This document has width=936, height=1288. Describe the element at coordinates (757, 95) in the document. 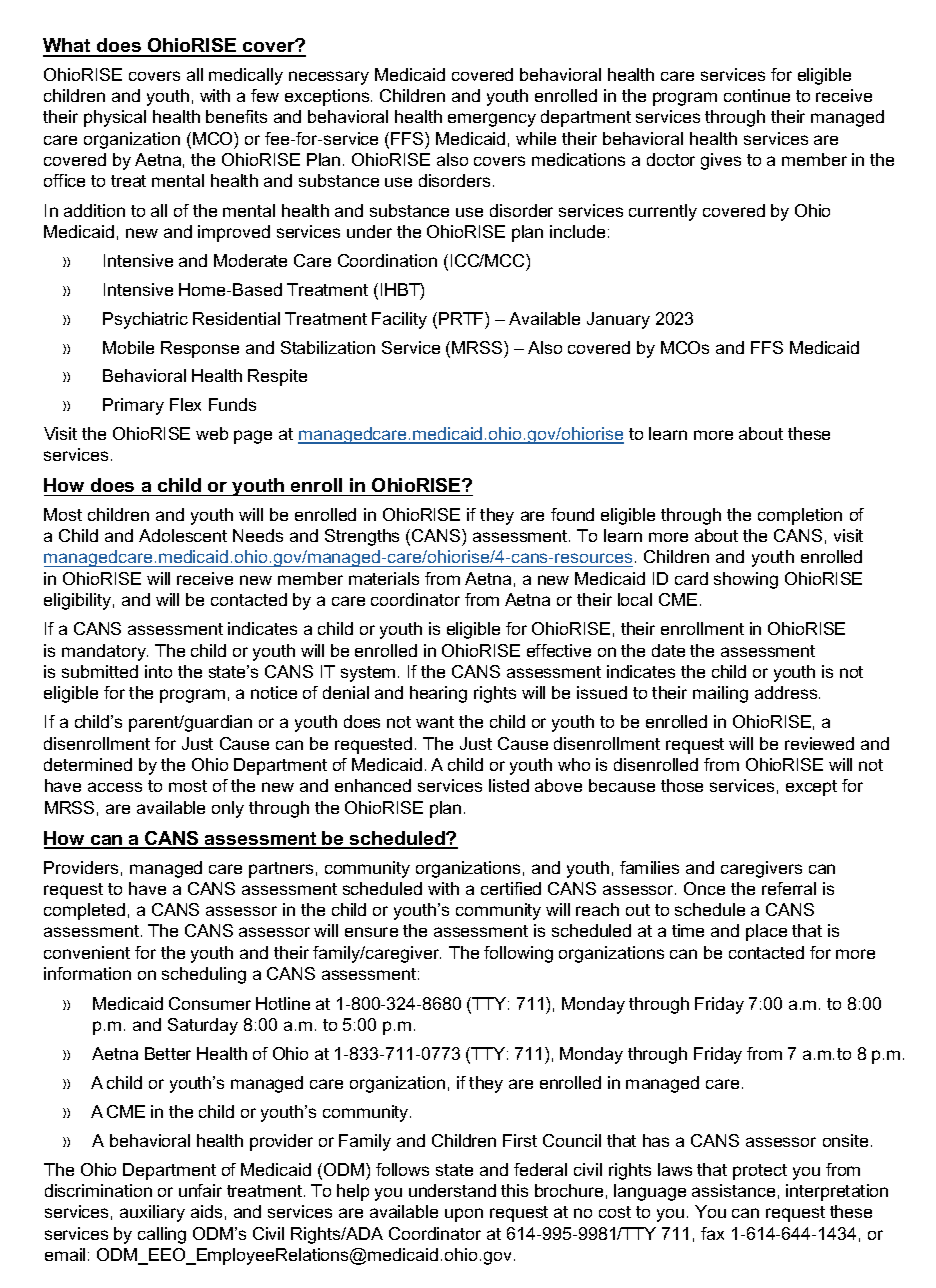

I see `continue` at that location.
